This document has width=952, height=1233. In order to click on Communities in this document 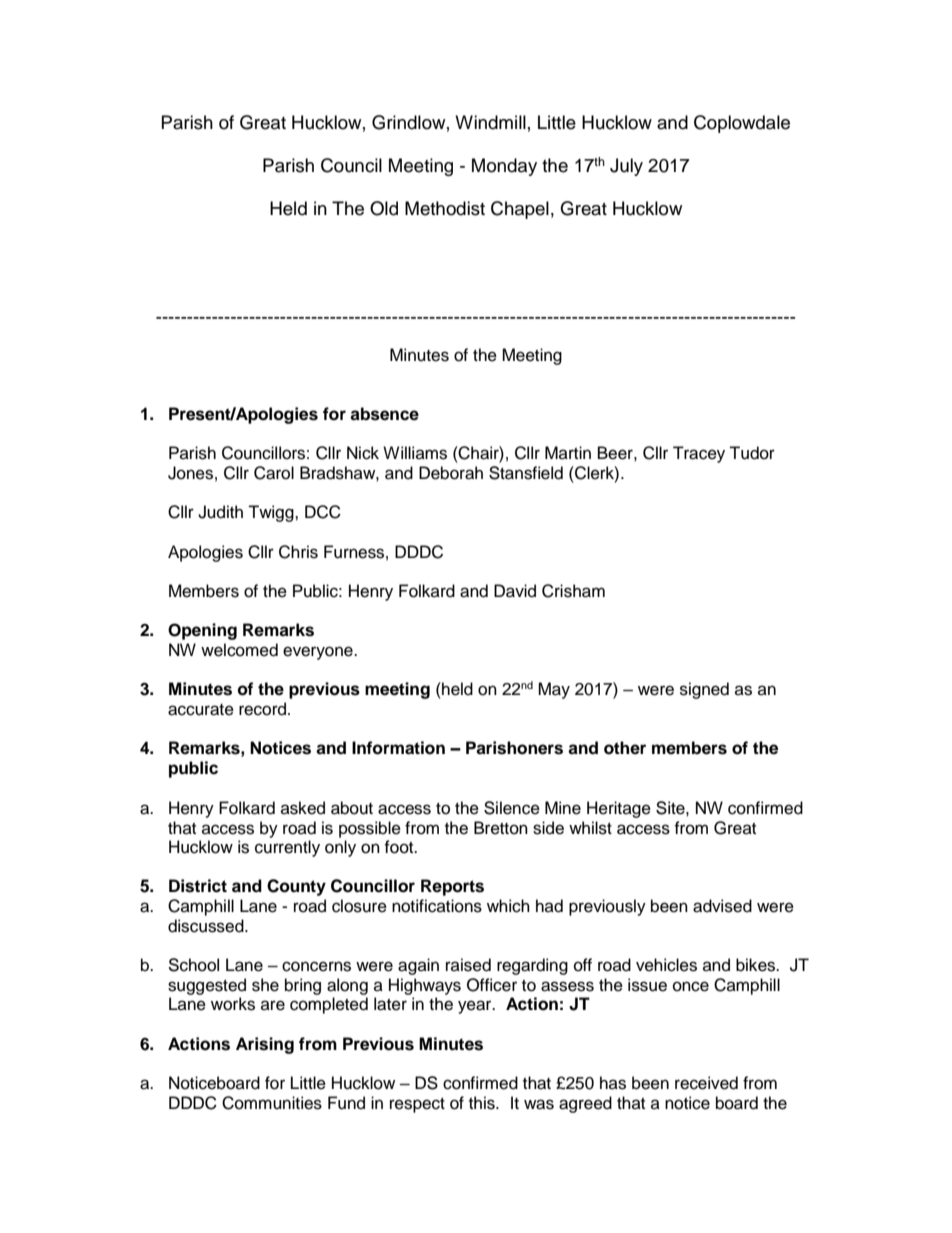, I will do `click(272, 1103)`.
